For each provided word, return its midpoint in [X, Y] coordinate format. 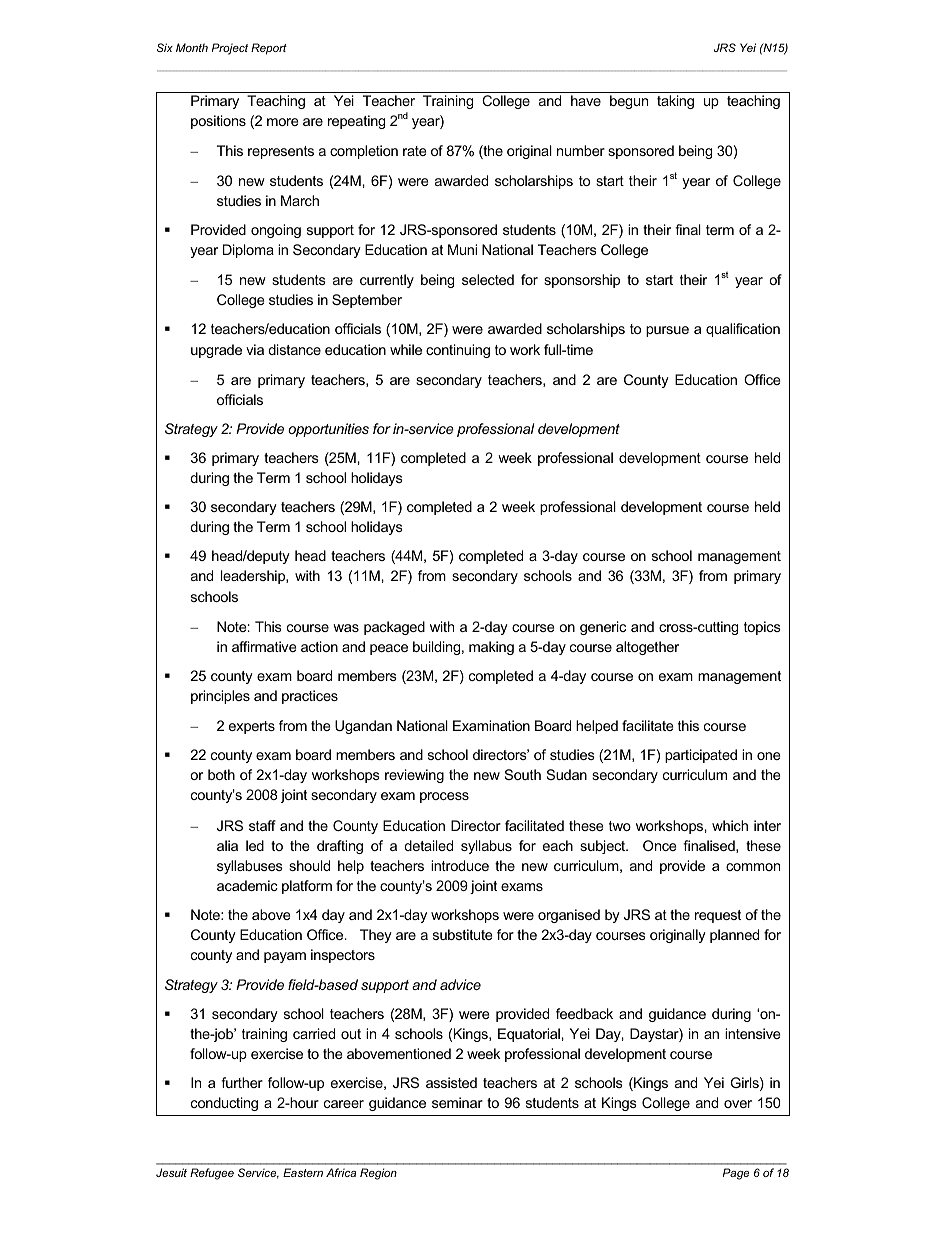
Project [230, 49]
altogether [647, 648]
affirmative [264, 646]
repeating [356, 122]
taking [675, 102]
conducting [224, 1104]
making [491, 648]
